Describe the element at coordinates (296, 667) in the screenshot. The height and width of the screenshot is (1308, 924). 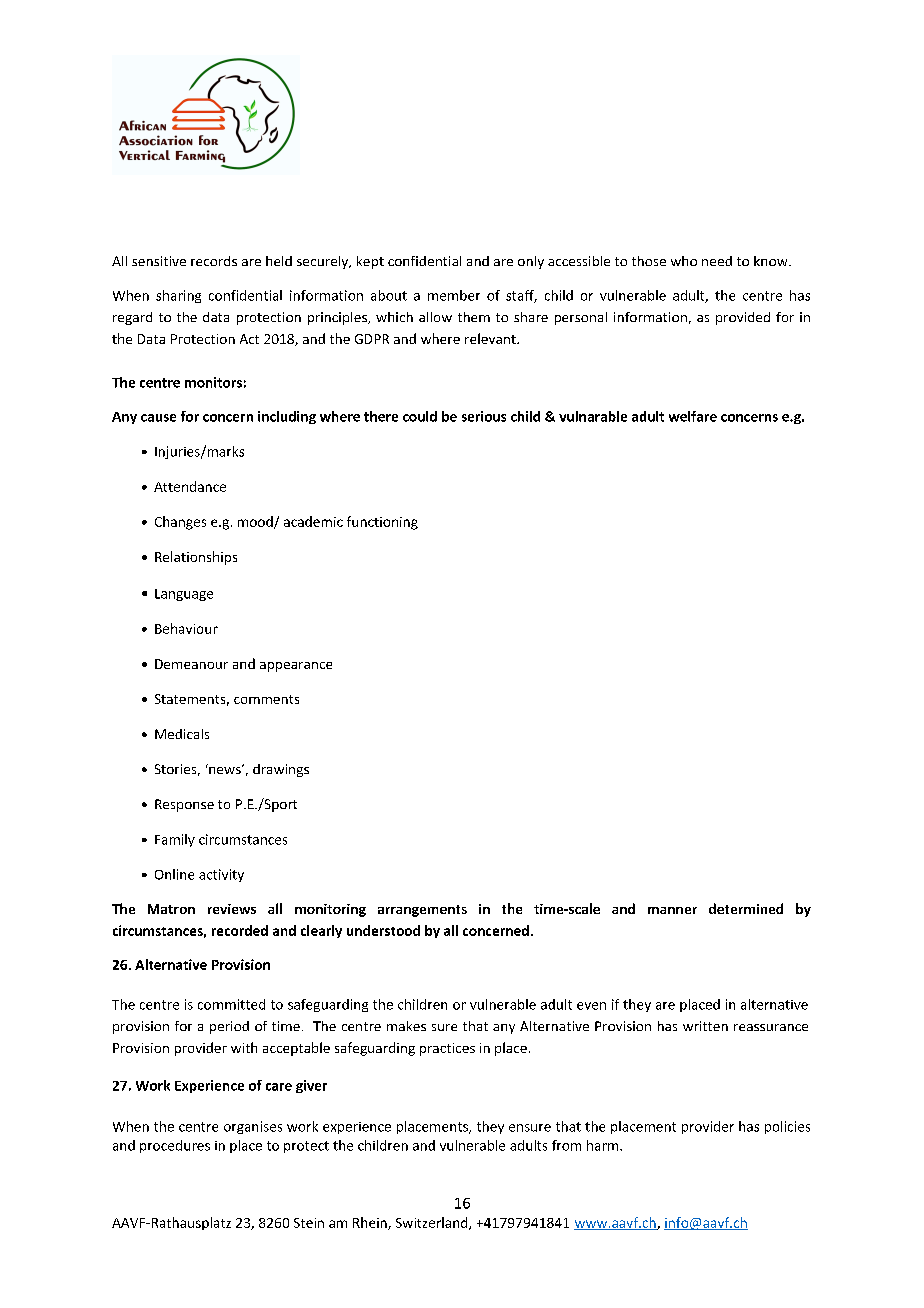
I see `appearance` at that location.
